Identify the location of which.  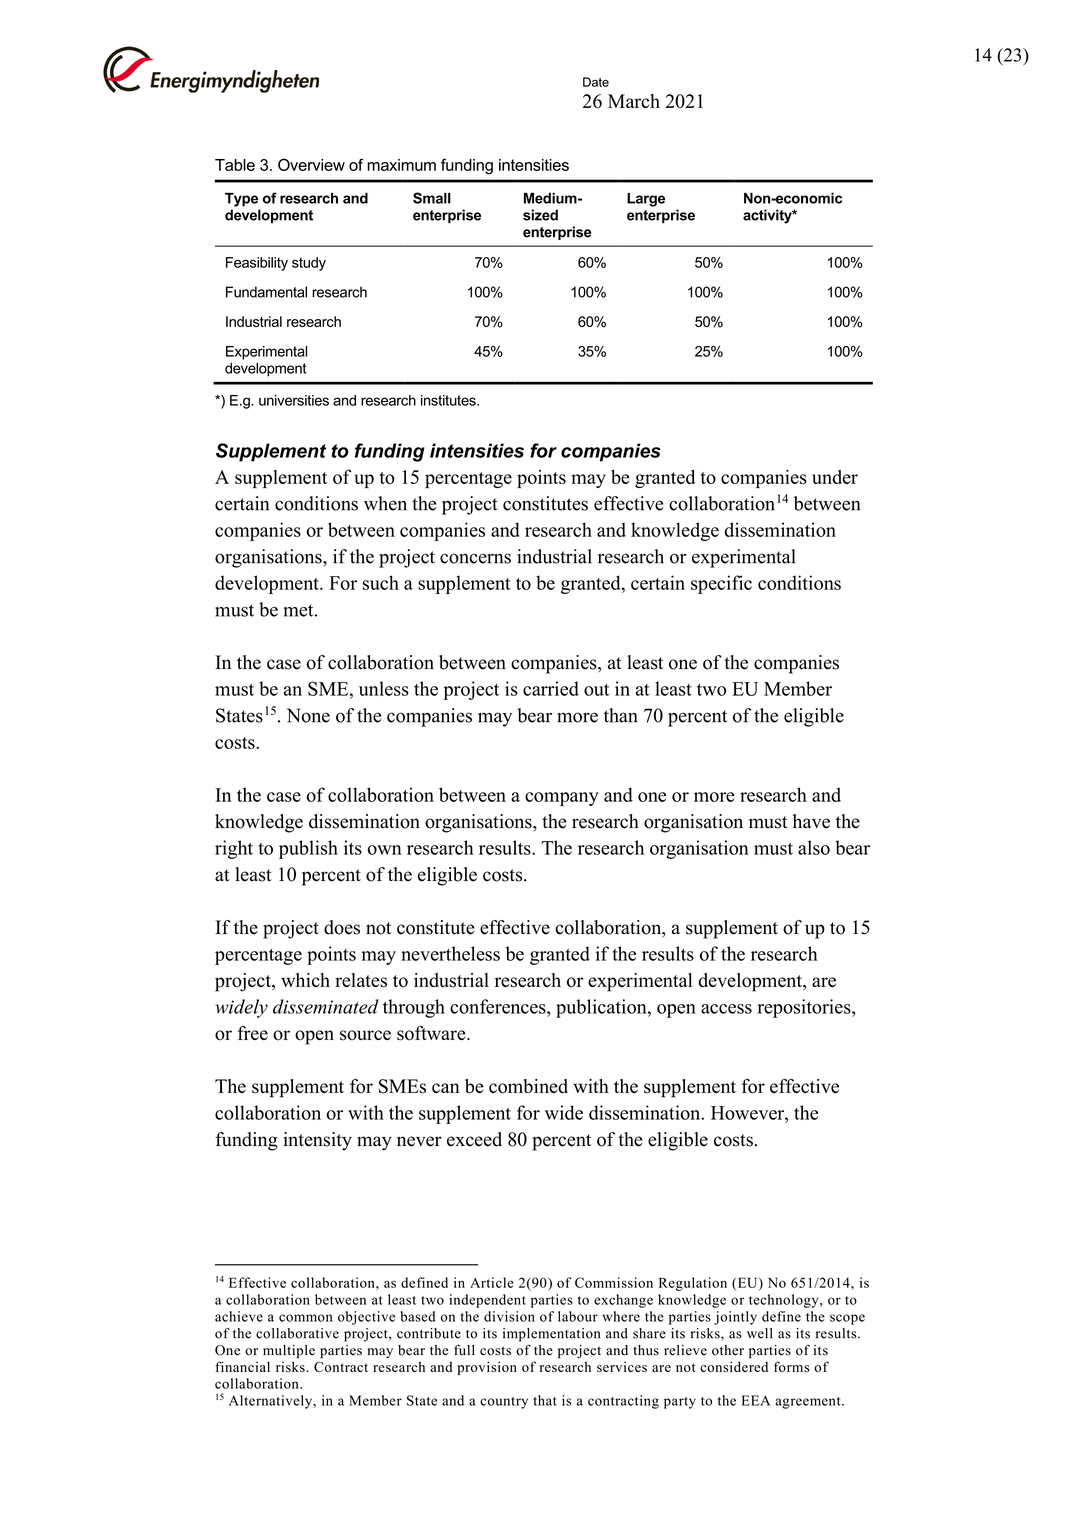
(305, 980).
